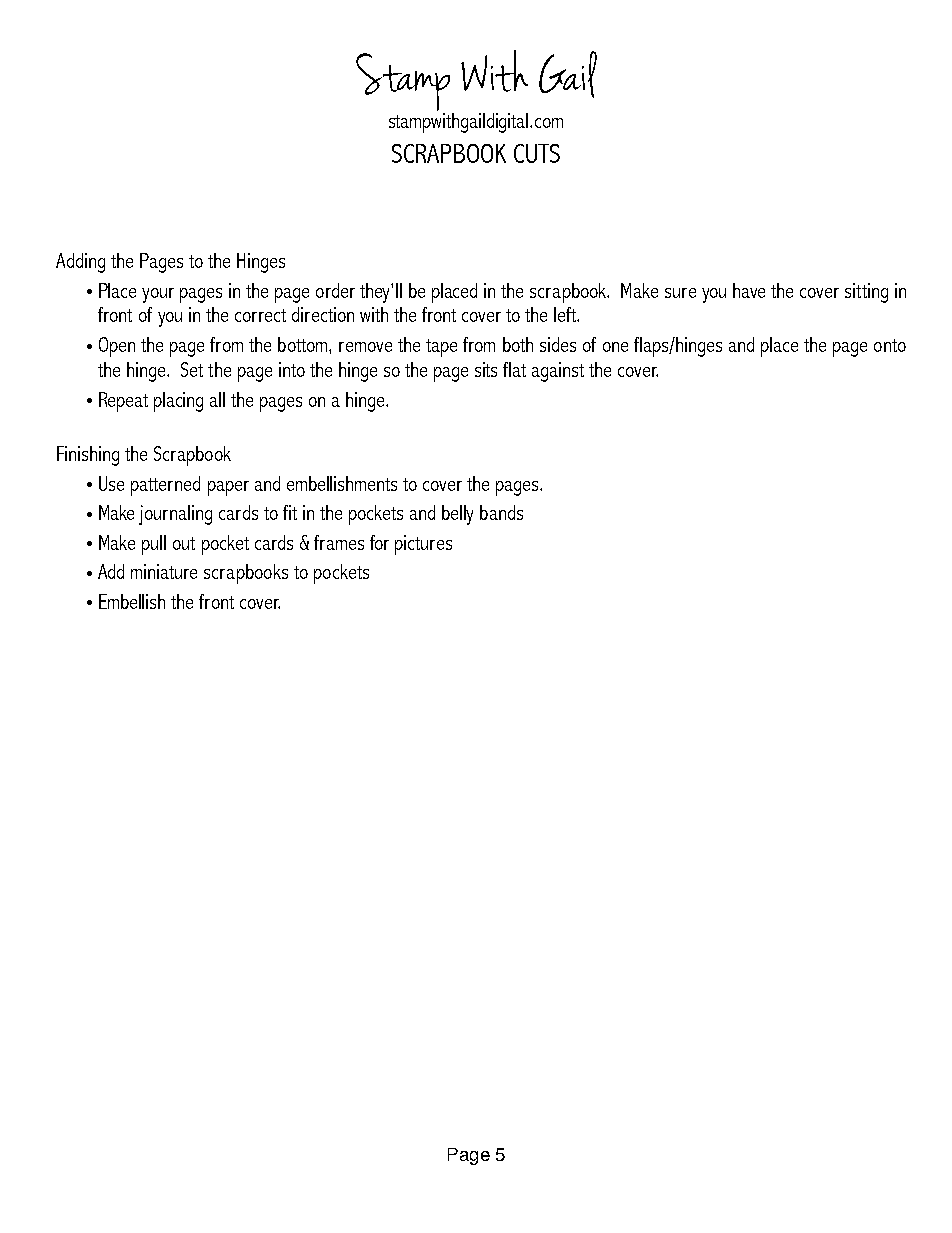 The image size is (952, 1233). I want to click on CUTS, so click(537, 153).
